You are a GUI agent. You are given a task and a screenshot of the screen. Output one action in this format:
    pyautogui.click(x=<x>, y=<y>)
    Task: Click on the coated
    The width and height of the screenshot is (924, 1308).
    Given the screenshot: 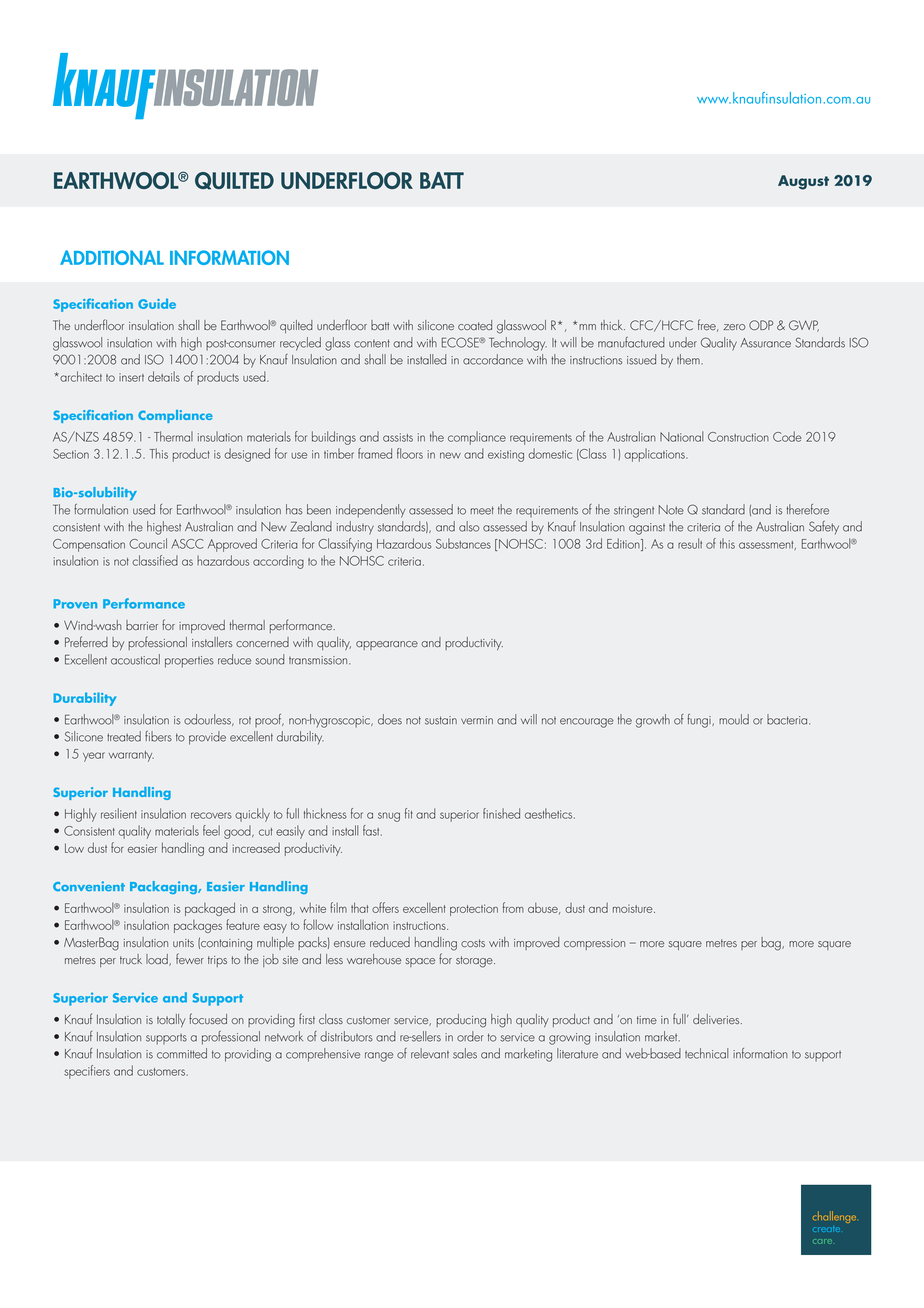 What is the action you would take?
    pyautogui.click(x=475, y=325)
